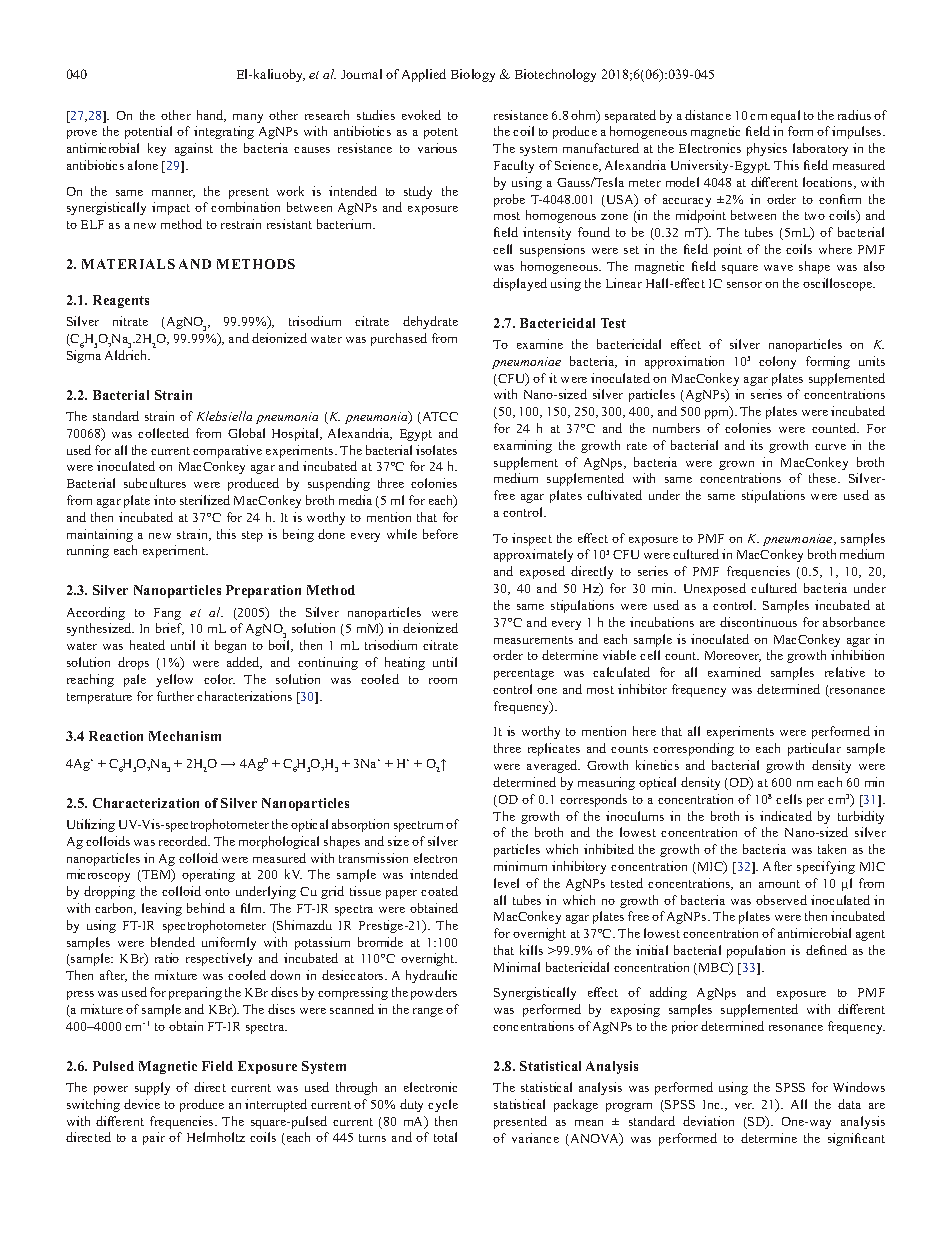  I want to click on hand, so click(211, 116).
